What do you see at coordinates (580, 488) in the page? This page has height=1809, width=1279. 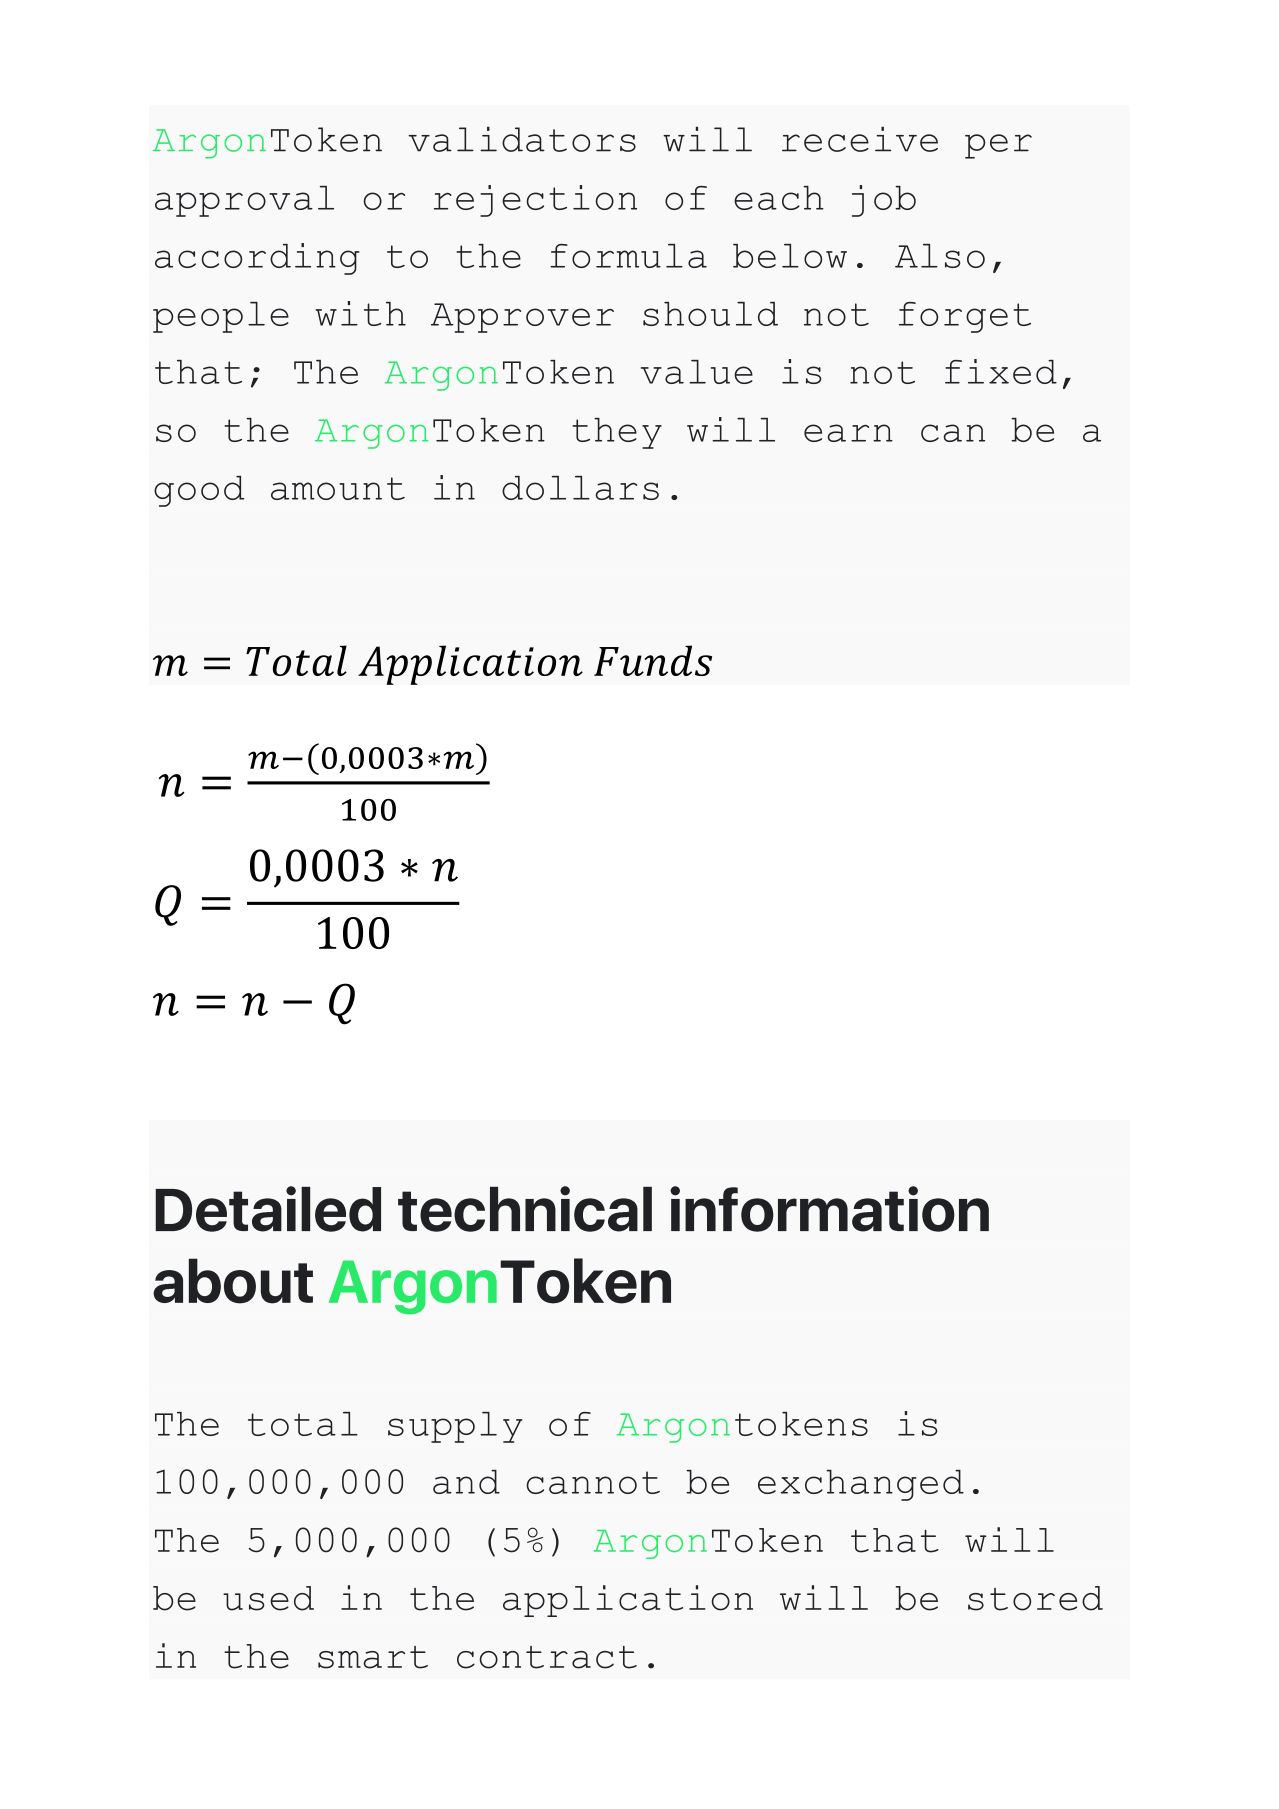 I see `dollars` at bounding box center [580, 488].
